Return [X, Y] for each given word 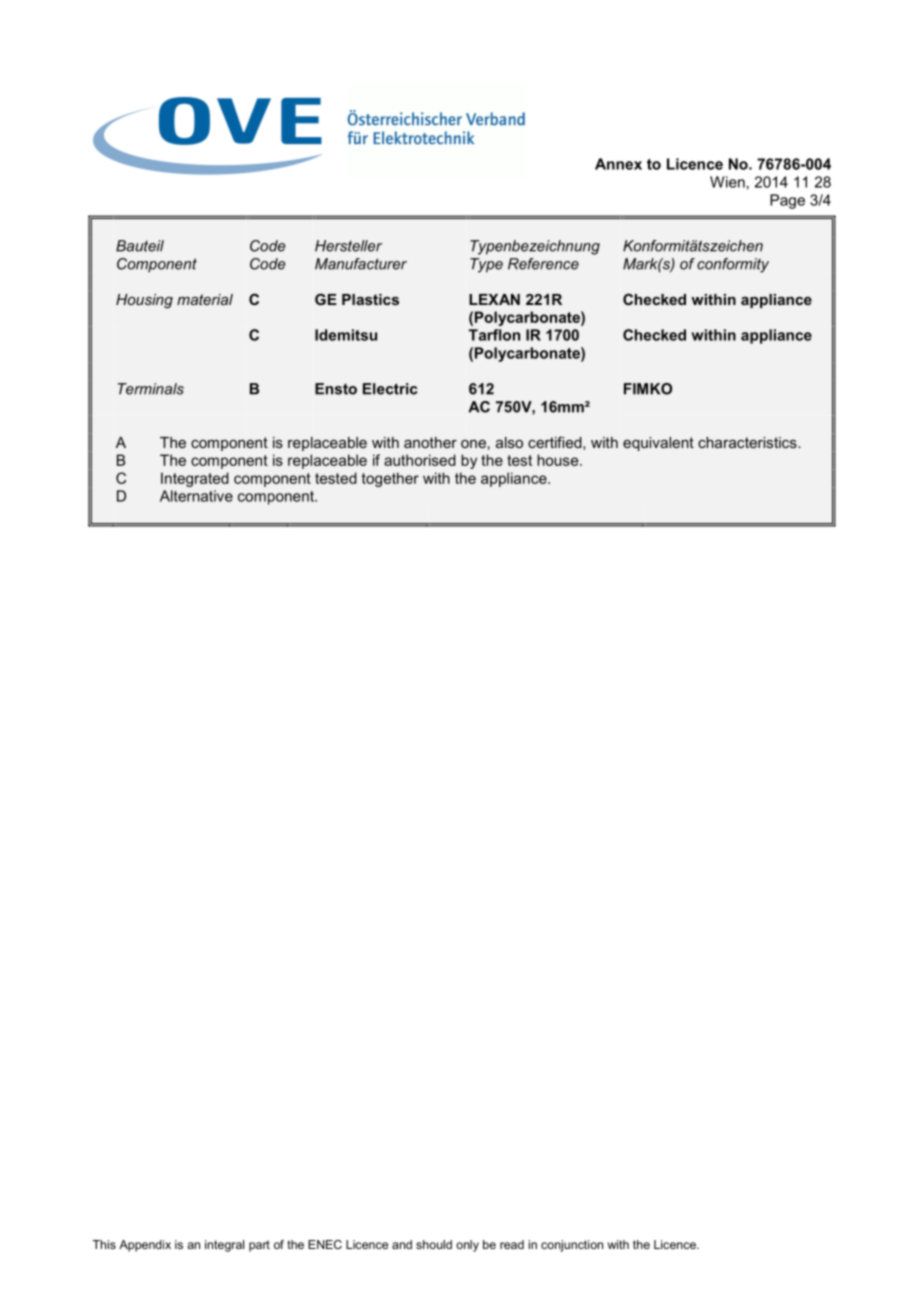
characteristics [748, 442]
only [467, 1246]
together [390, 479]
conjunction [572, 1246]
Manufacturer [361, 264]
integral [224, 1246]
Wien [727, 182]
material [205, 299]
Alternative [196, 496]
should [434, 1244]
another [430, 442]
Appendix [145, 1246]
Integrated [195, 479]
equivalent [658, 444]
